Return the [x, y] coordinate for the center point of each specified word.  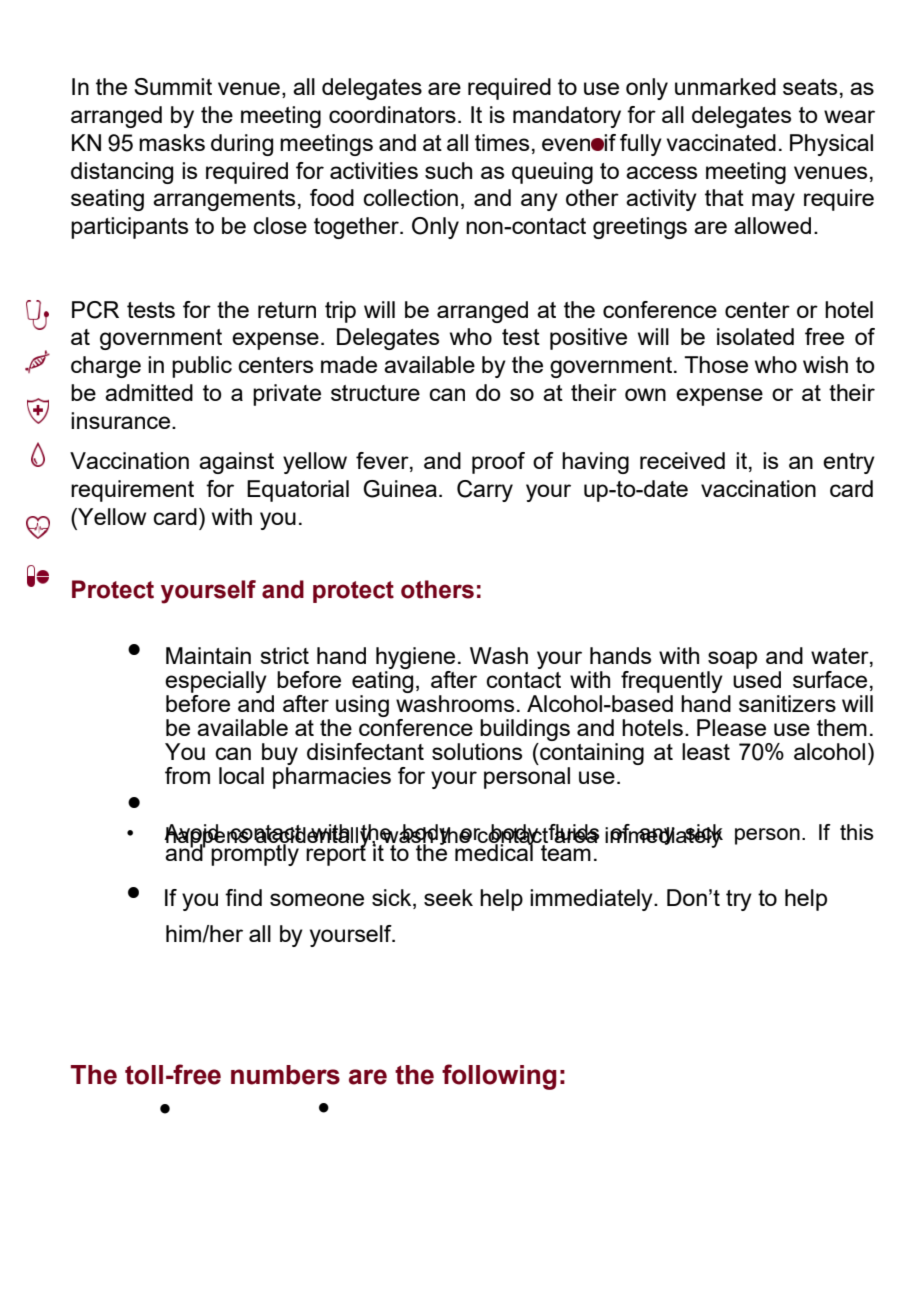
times [502, 142]
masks [172, 142]
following [499, 1077]
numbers [285, 1075]
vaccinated [721, 142]
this [857, 832]
